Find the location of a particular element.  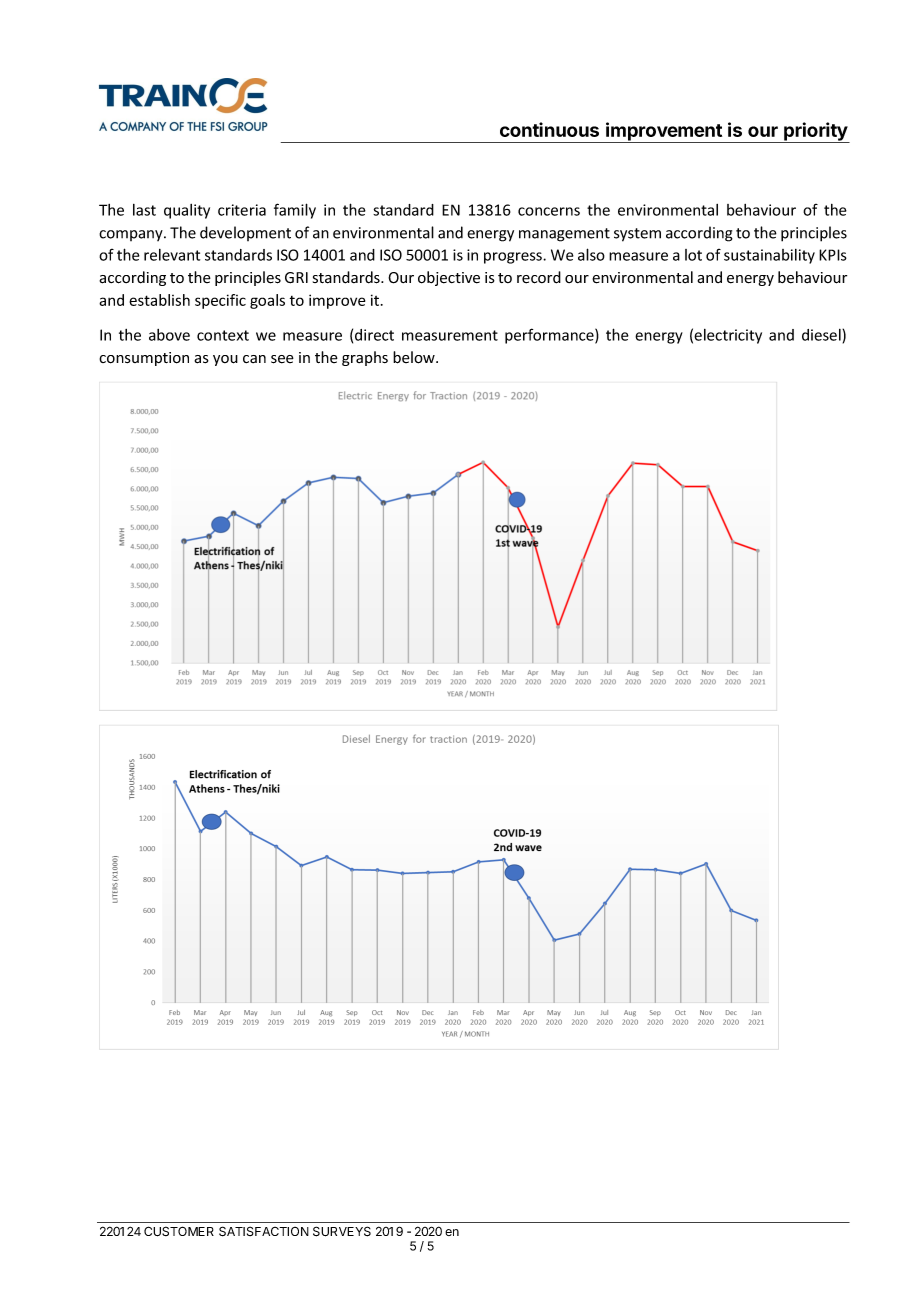

below is located at coordinates (415, 357).
